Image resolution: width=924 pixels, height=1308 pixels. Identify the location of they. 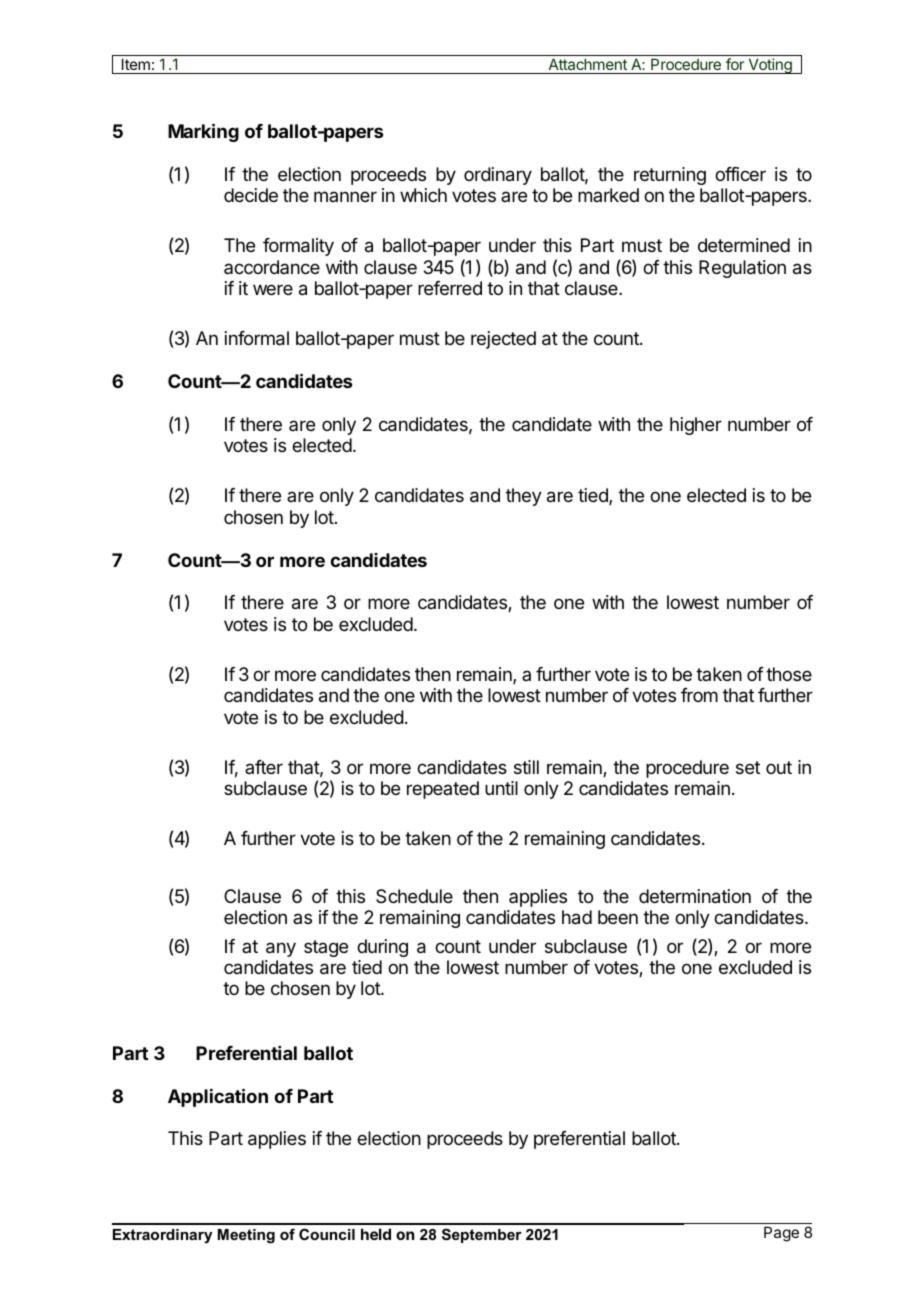
(524, 497).
